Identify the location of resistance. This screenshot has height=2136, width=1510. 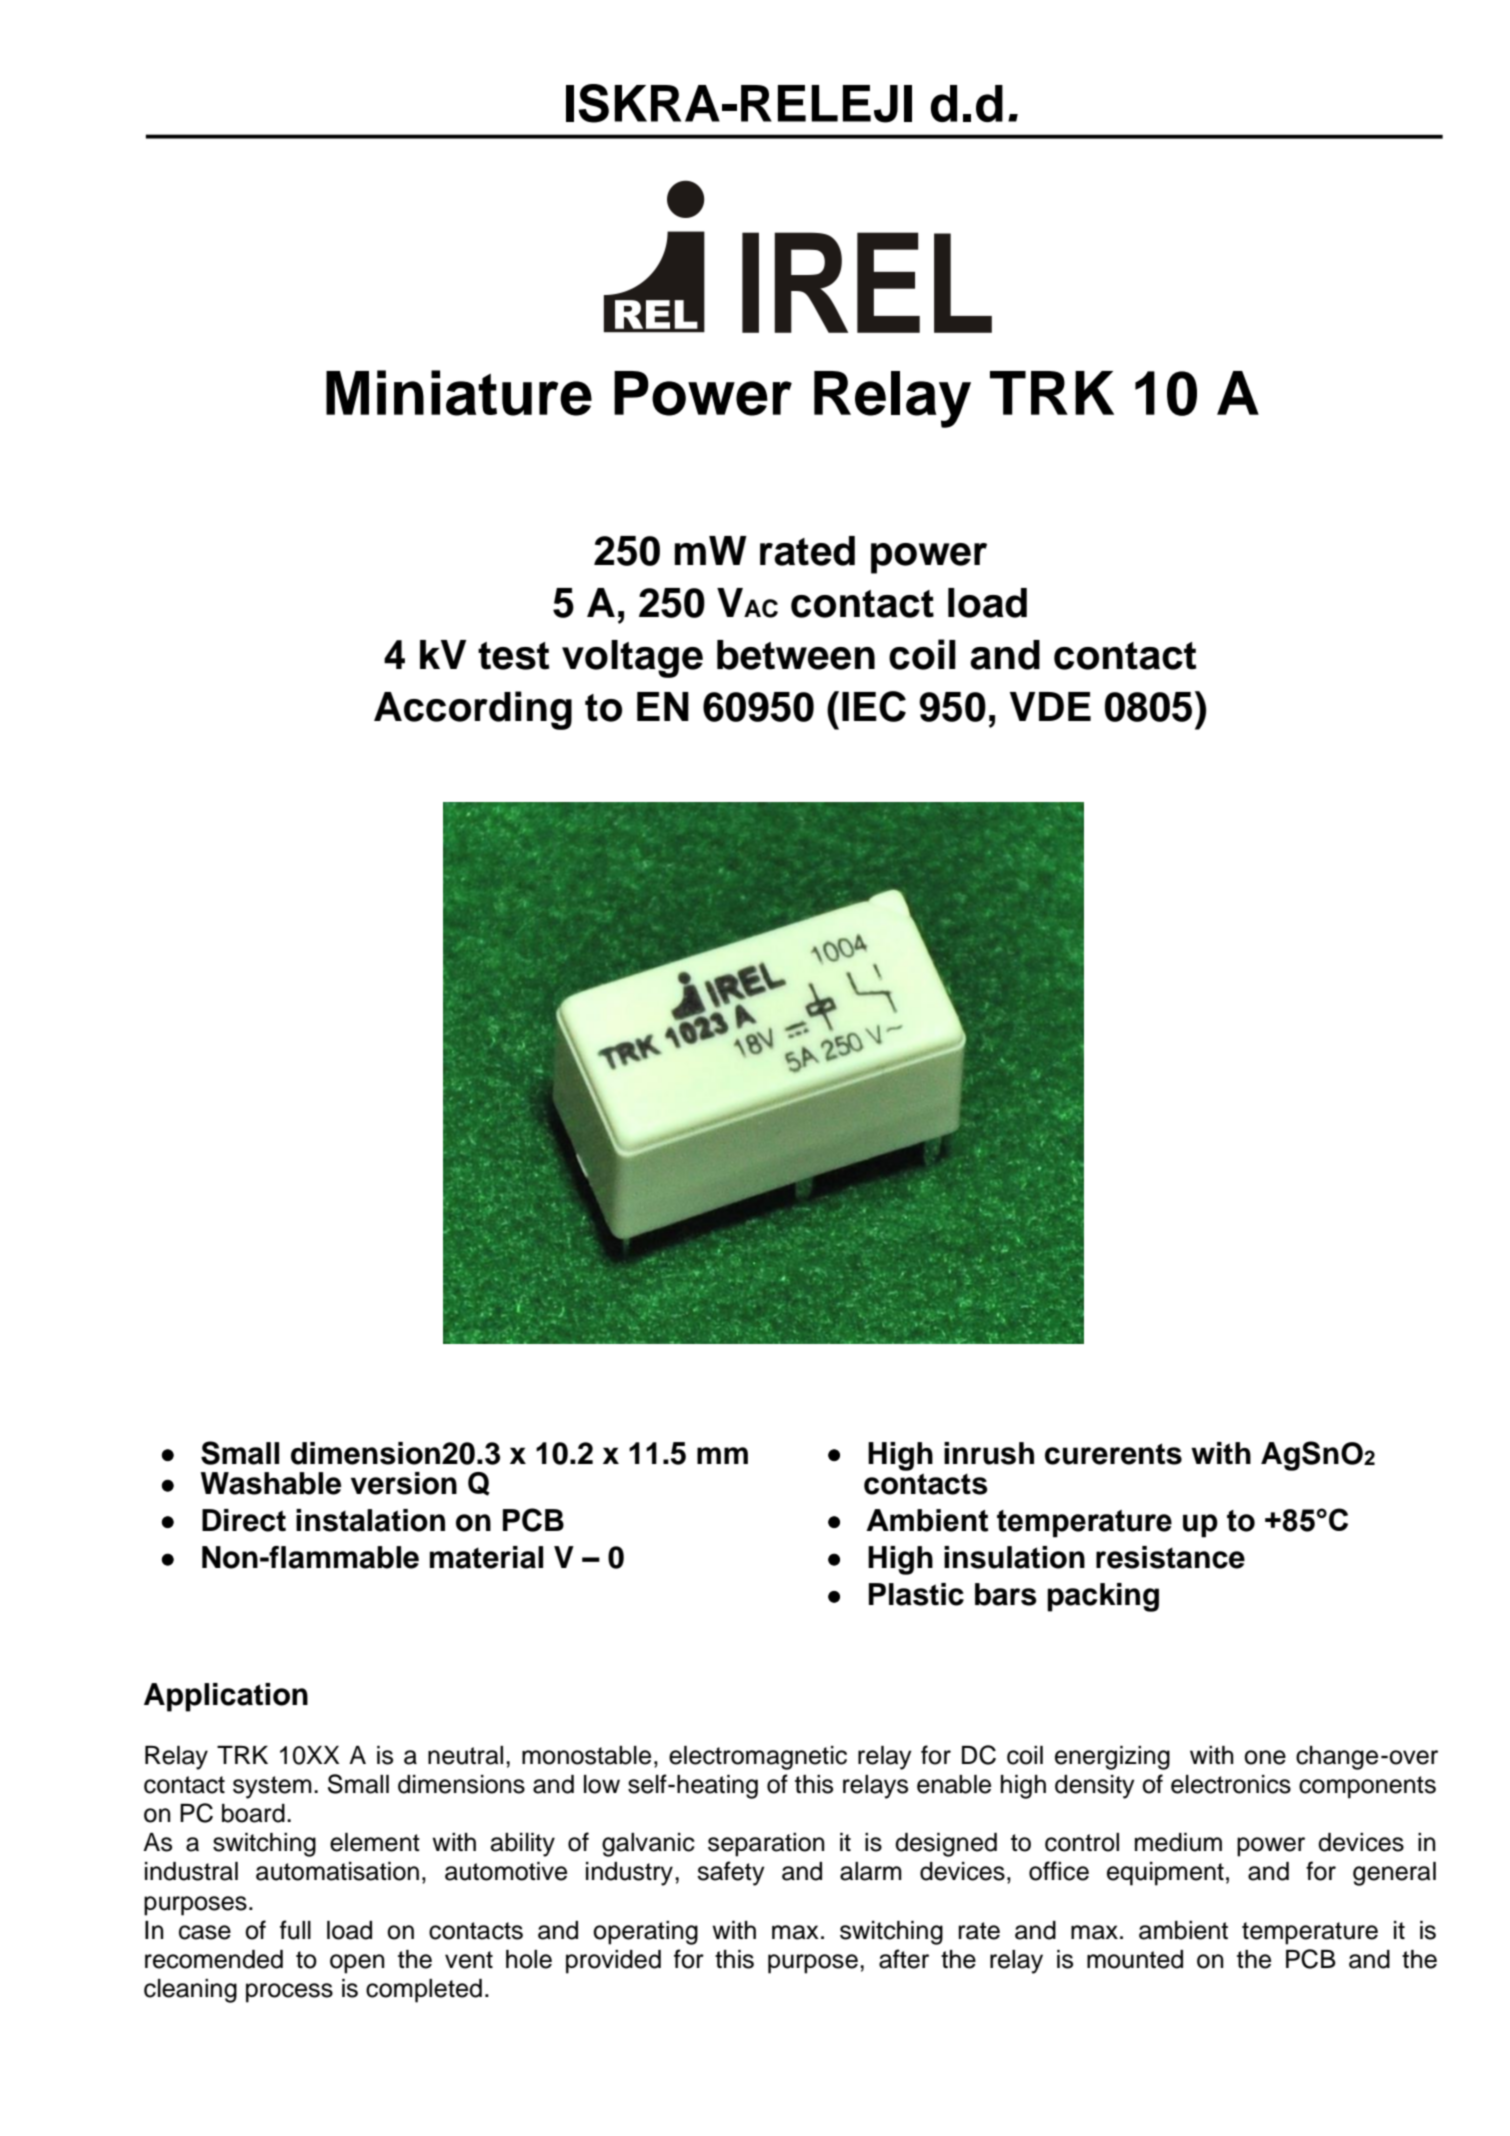
(1170, 1557).
